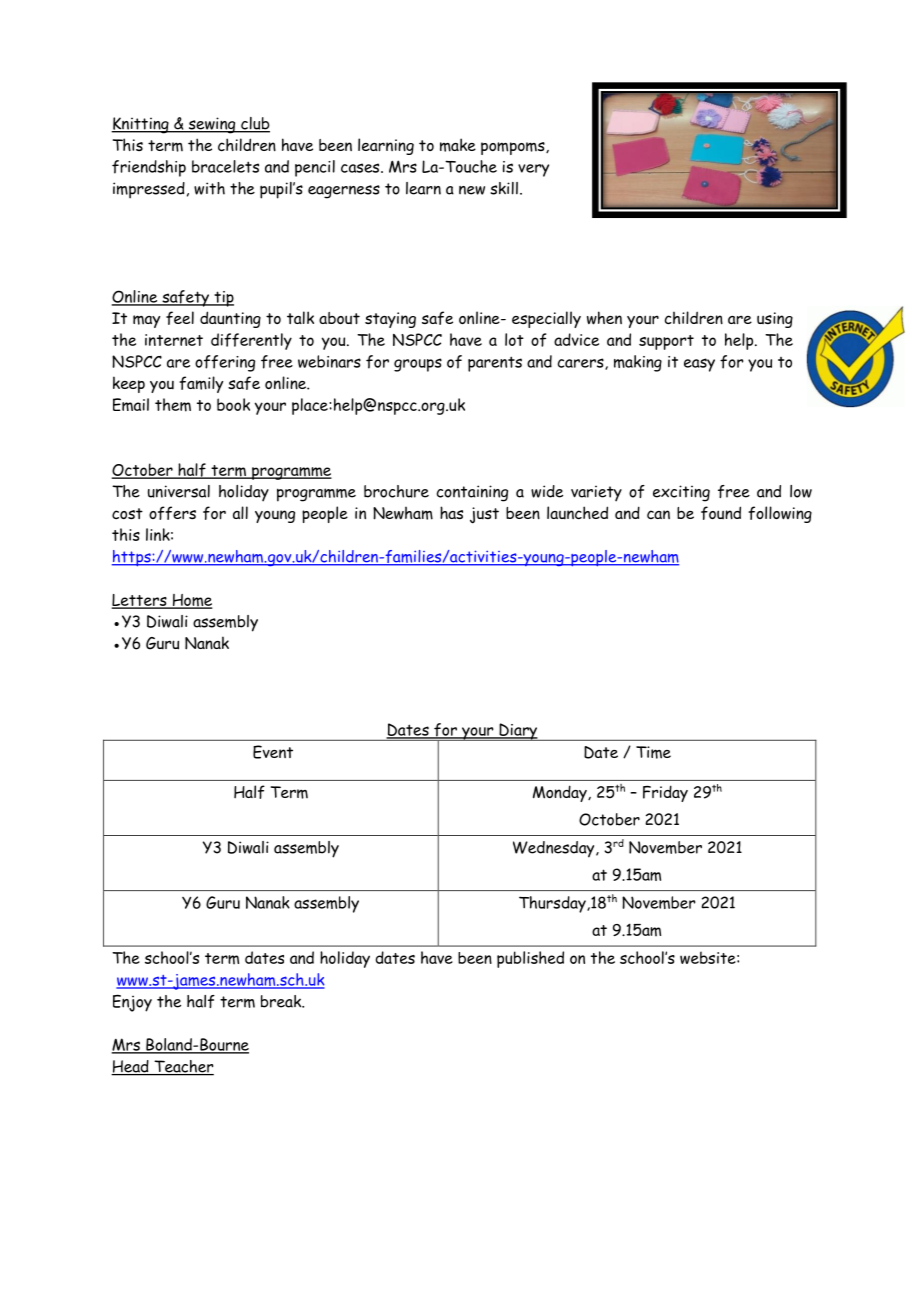 This page has height=1308, width=924. I want to click on Teacher, so click(183, 1067).
